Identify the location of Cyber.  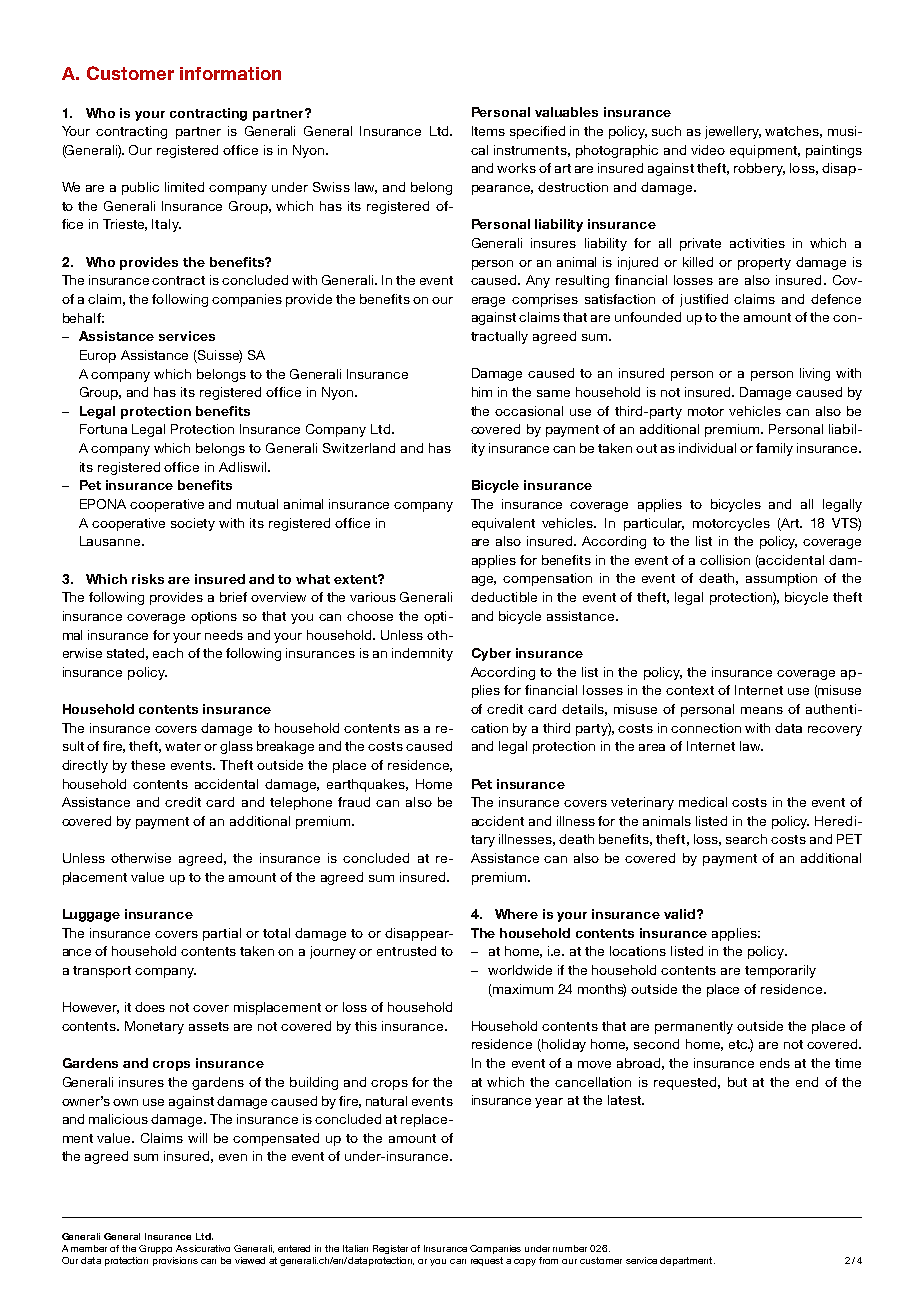
(491, 654).
